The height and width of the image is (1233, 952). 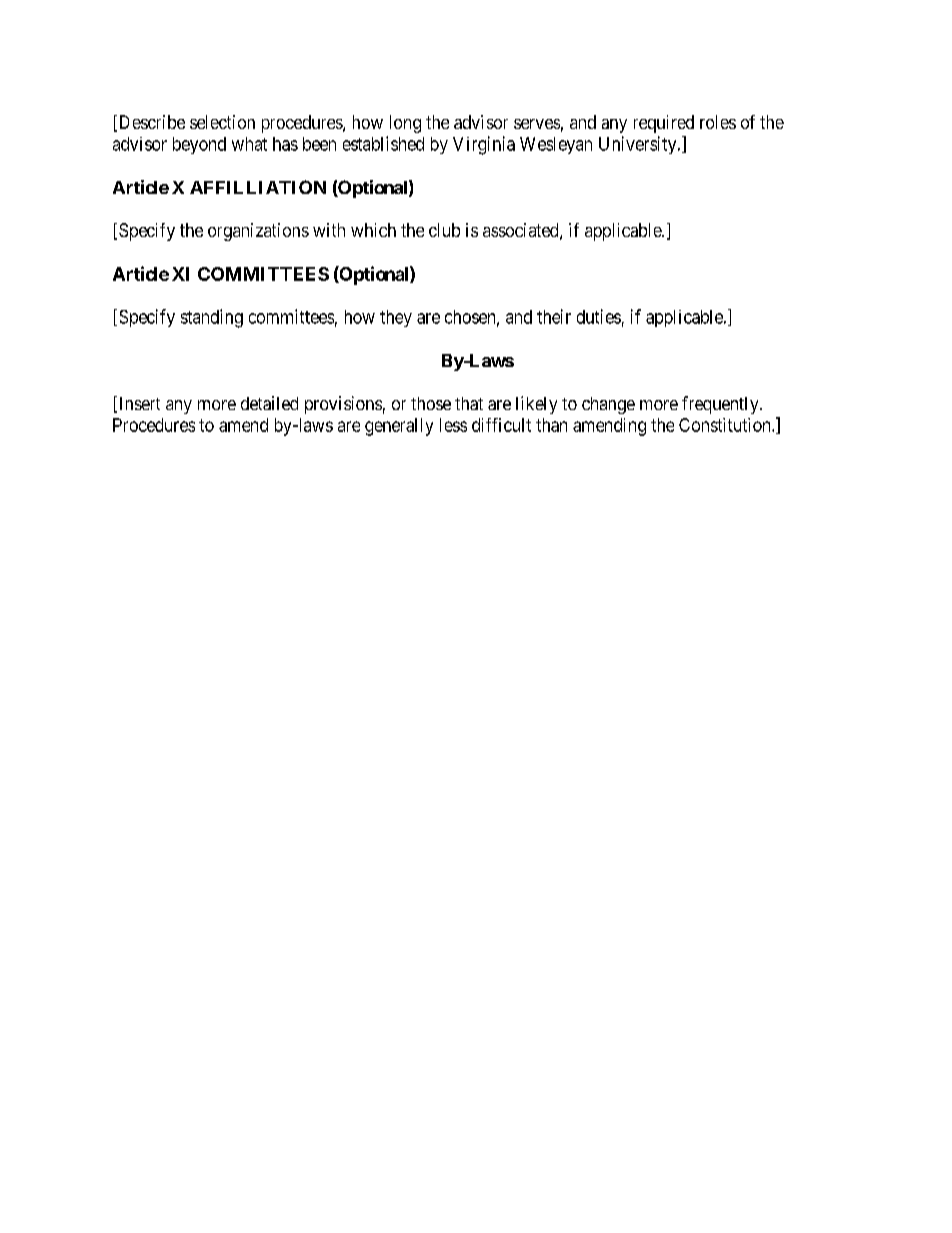 I want to click on Constitution, so click(x=726, y=425).
